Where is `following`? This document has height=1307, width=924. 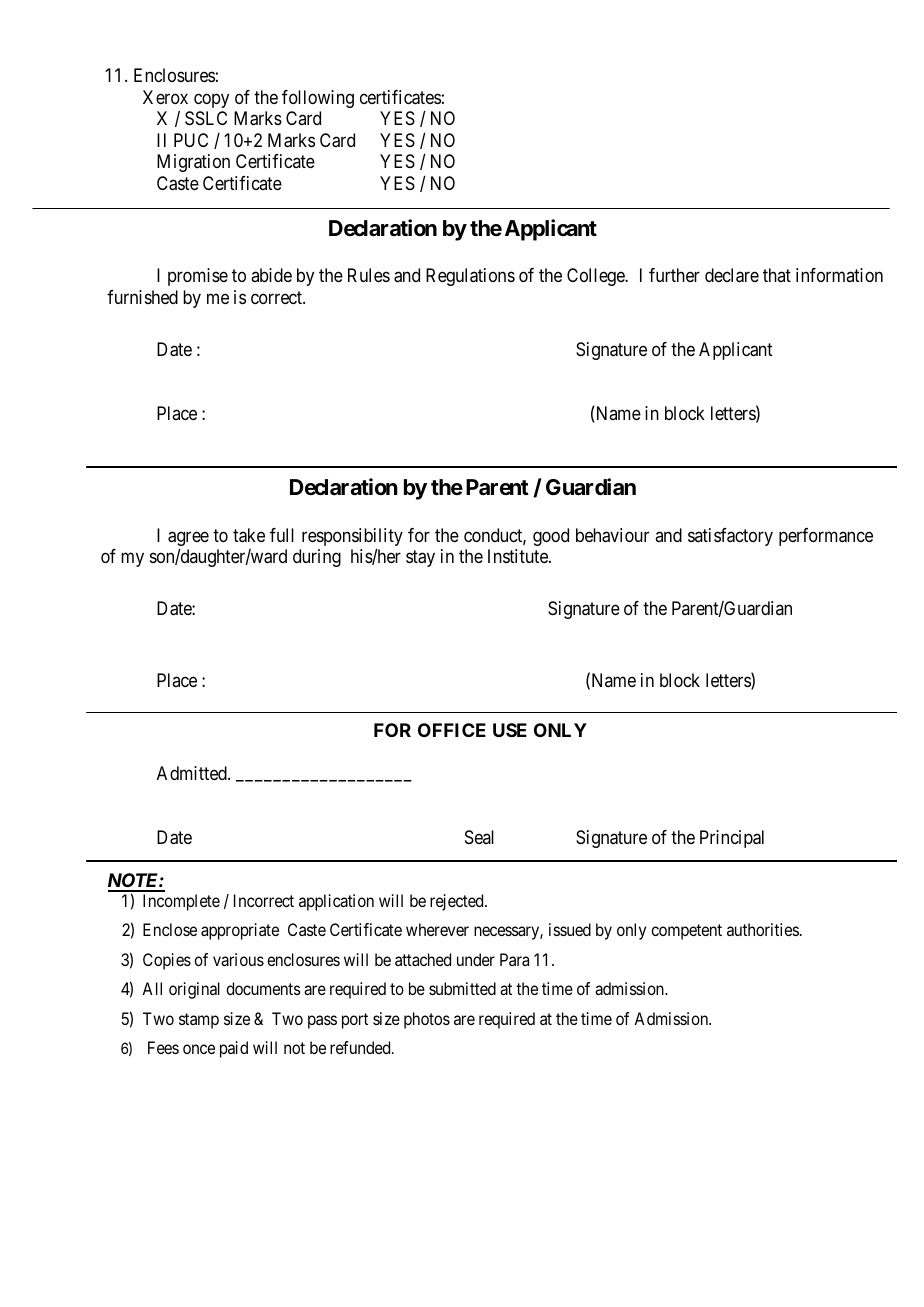 following is located at coordinates (318, 99).
